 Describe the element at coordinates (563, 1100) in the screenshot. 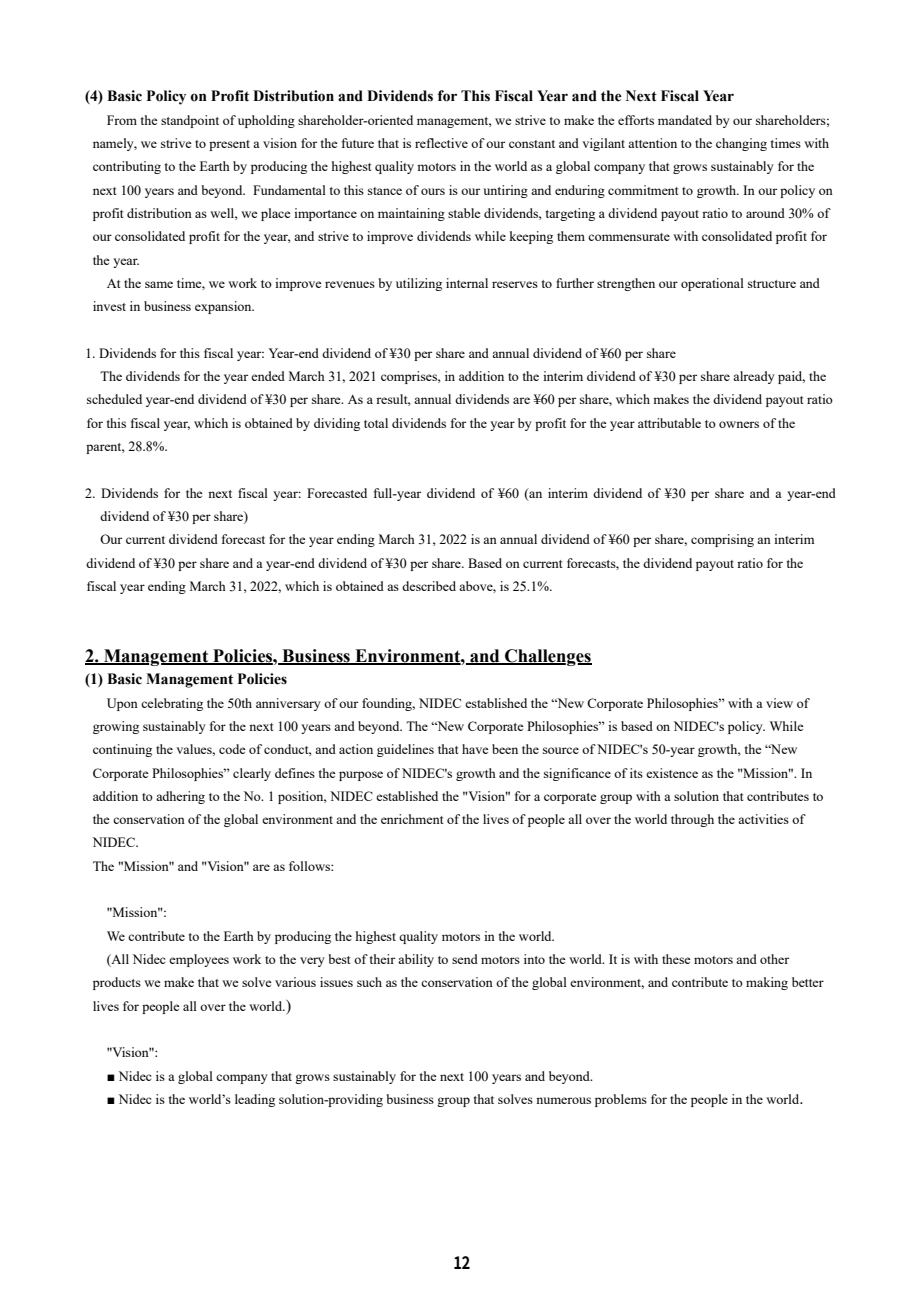

I see `numerous` at that location.
